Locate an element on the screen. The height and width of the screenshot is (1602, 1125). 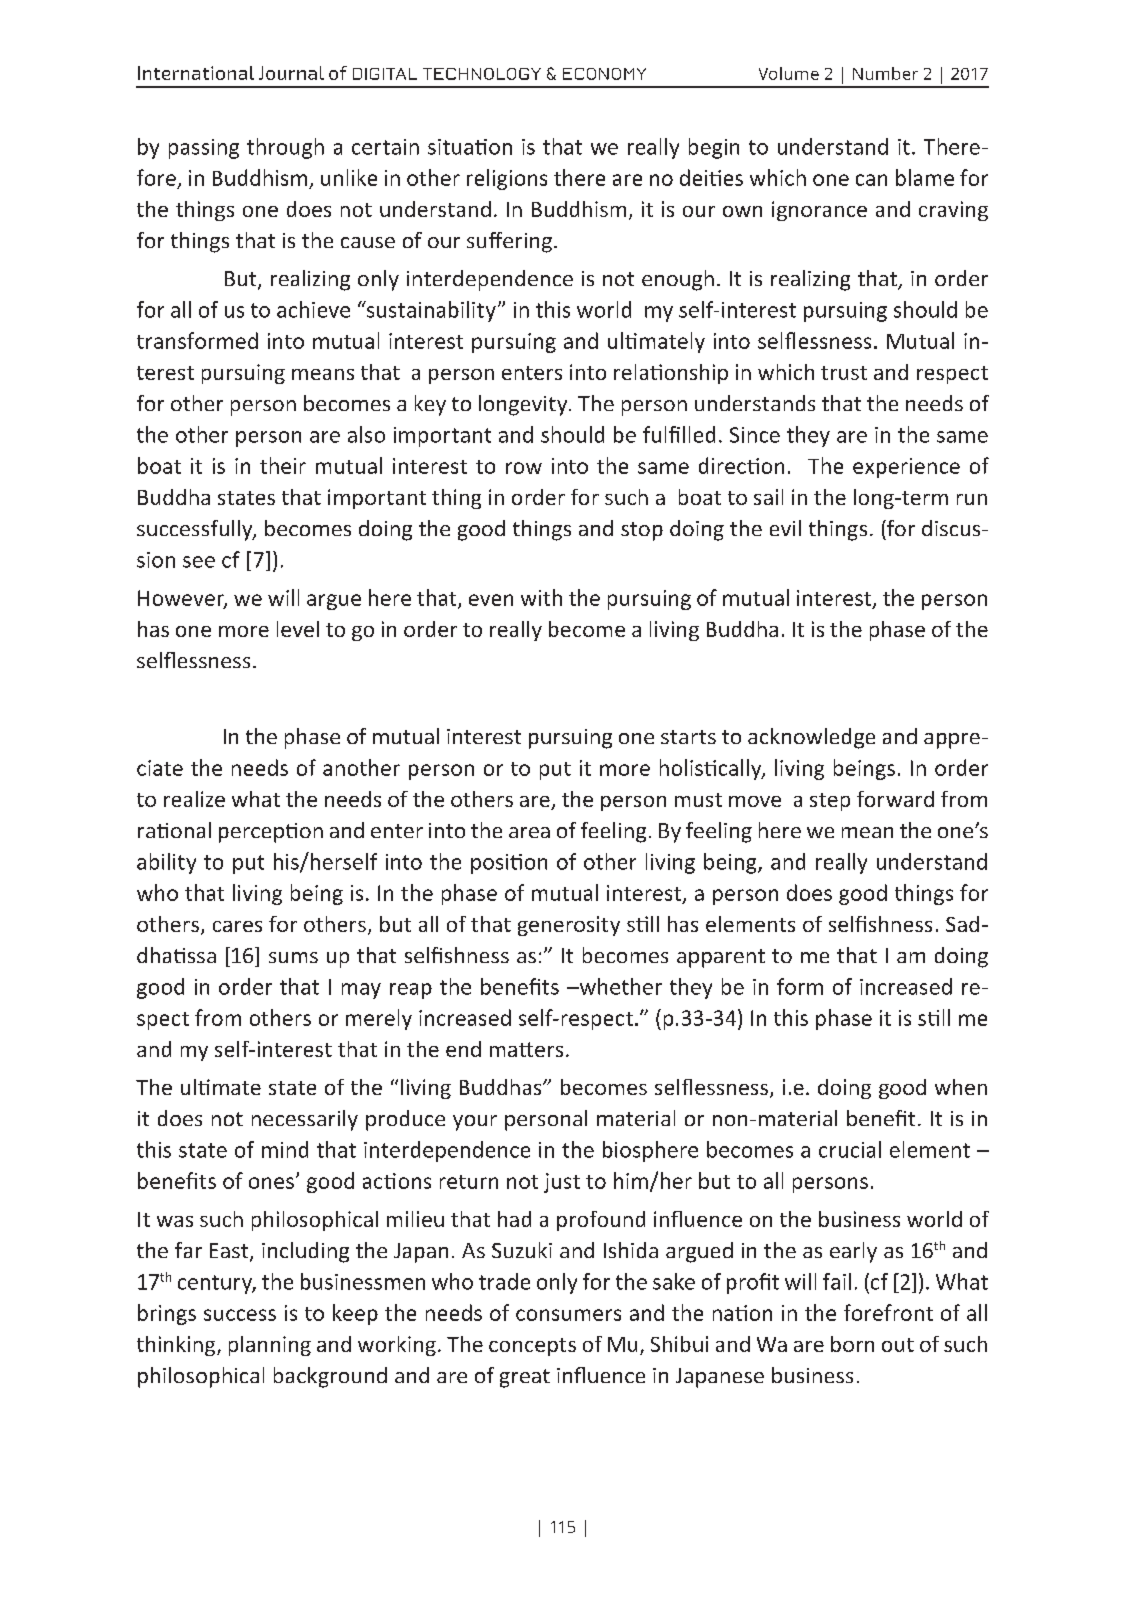
ECONOMY is located at coordinates (604, 74).
